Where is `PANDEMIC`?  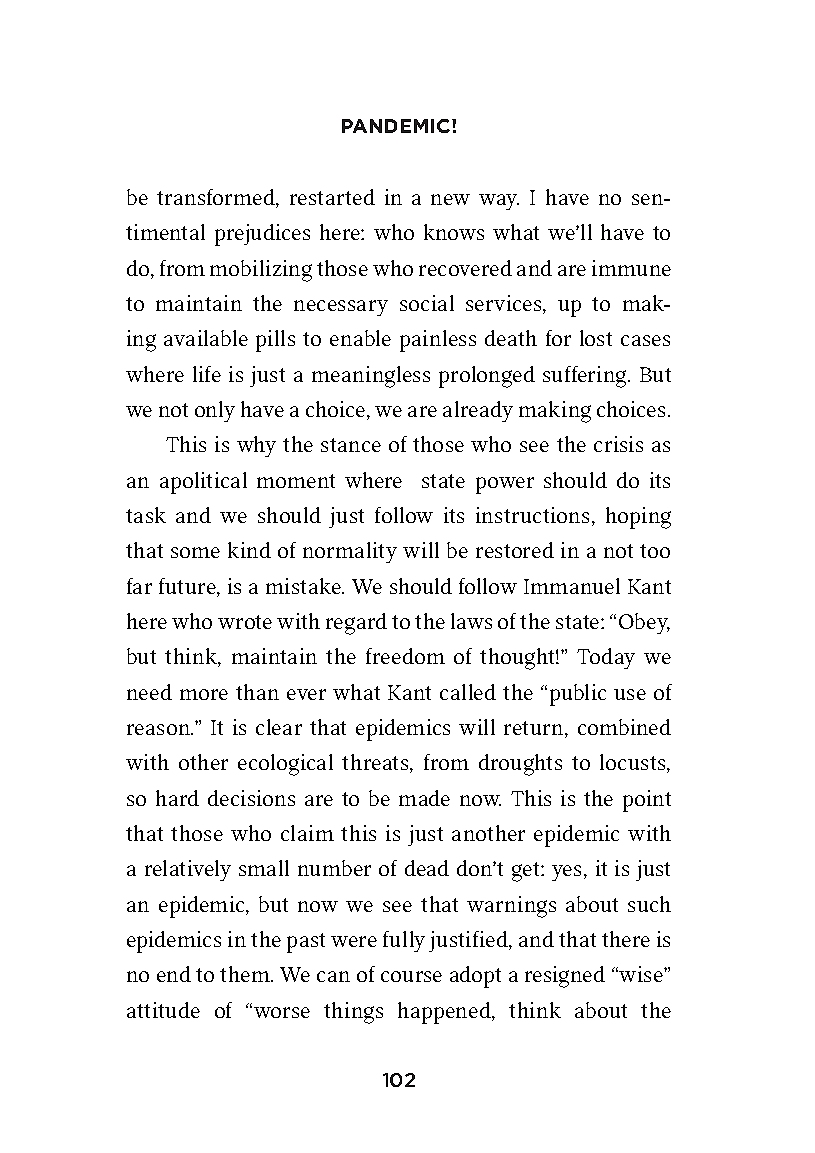
PANDEMIC is located at coordinates (397, 126).
